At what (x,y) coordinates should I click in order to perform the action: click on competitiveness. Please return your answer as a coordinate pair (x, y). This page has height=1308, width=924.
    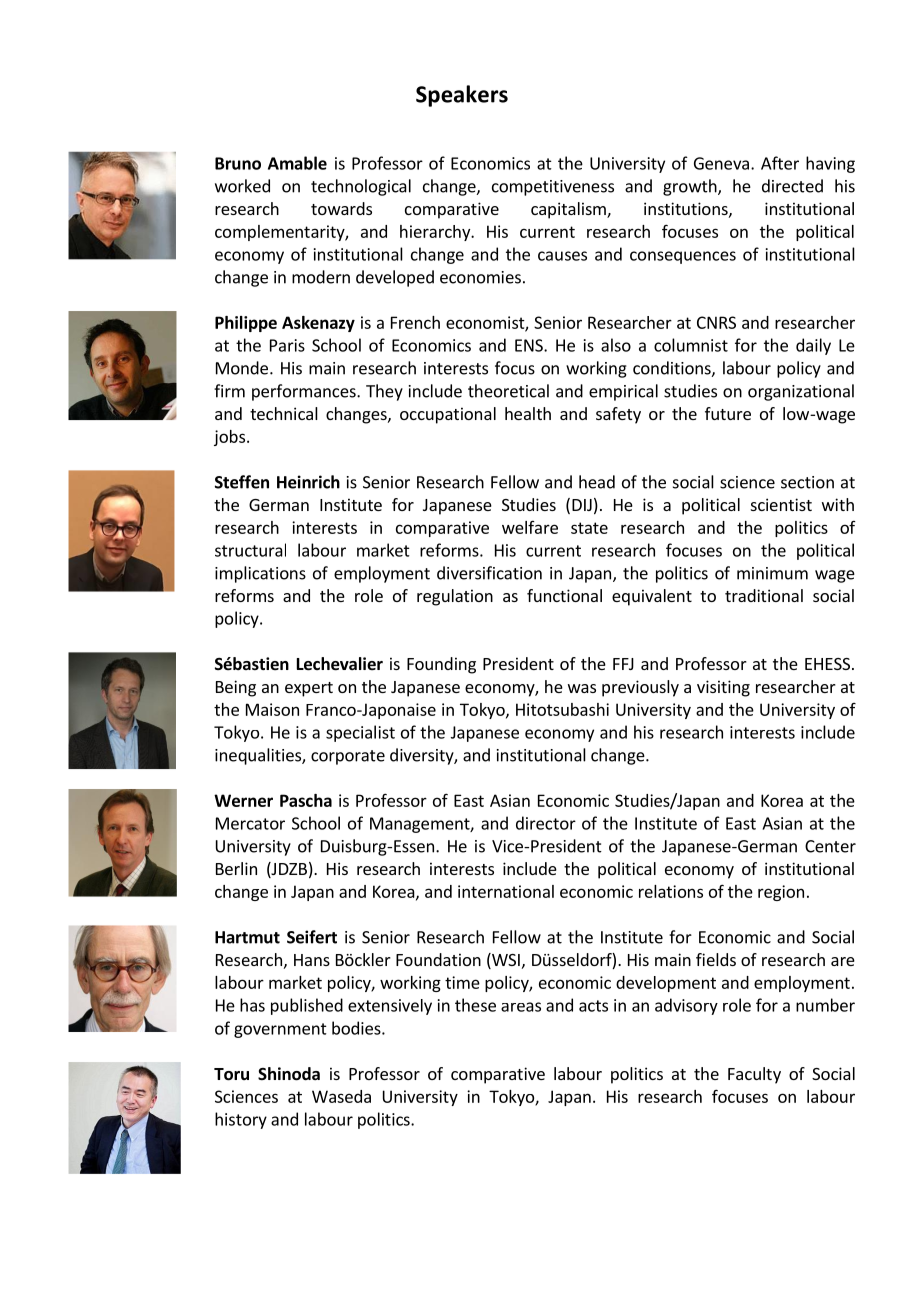
    Looking at the image, I should click on (553, 188).
